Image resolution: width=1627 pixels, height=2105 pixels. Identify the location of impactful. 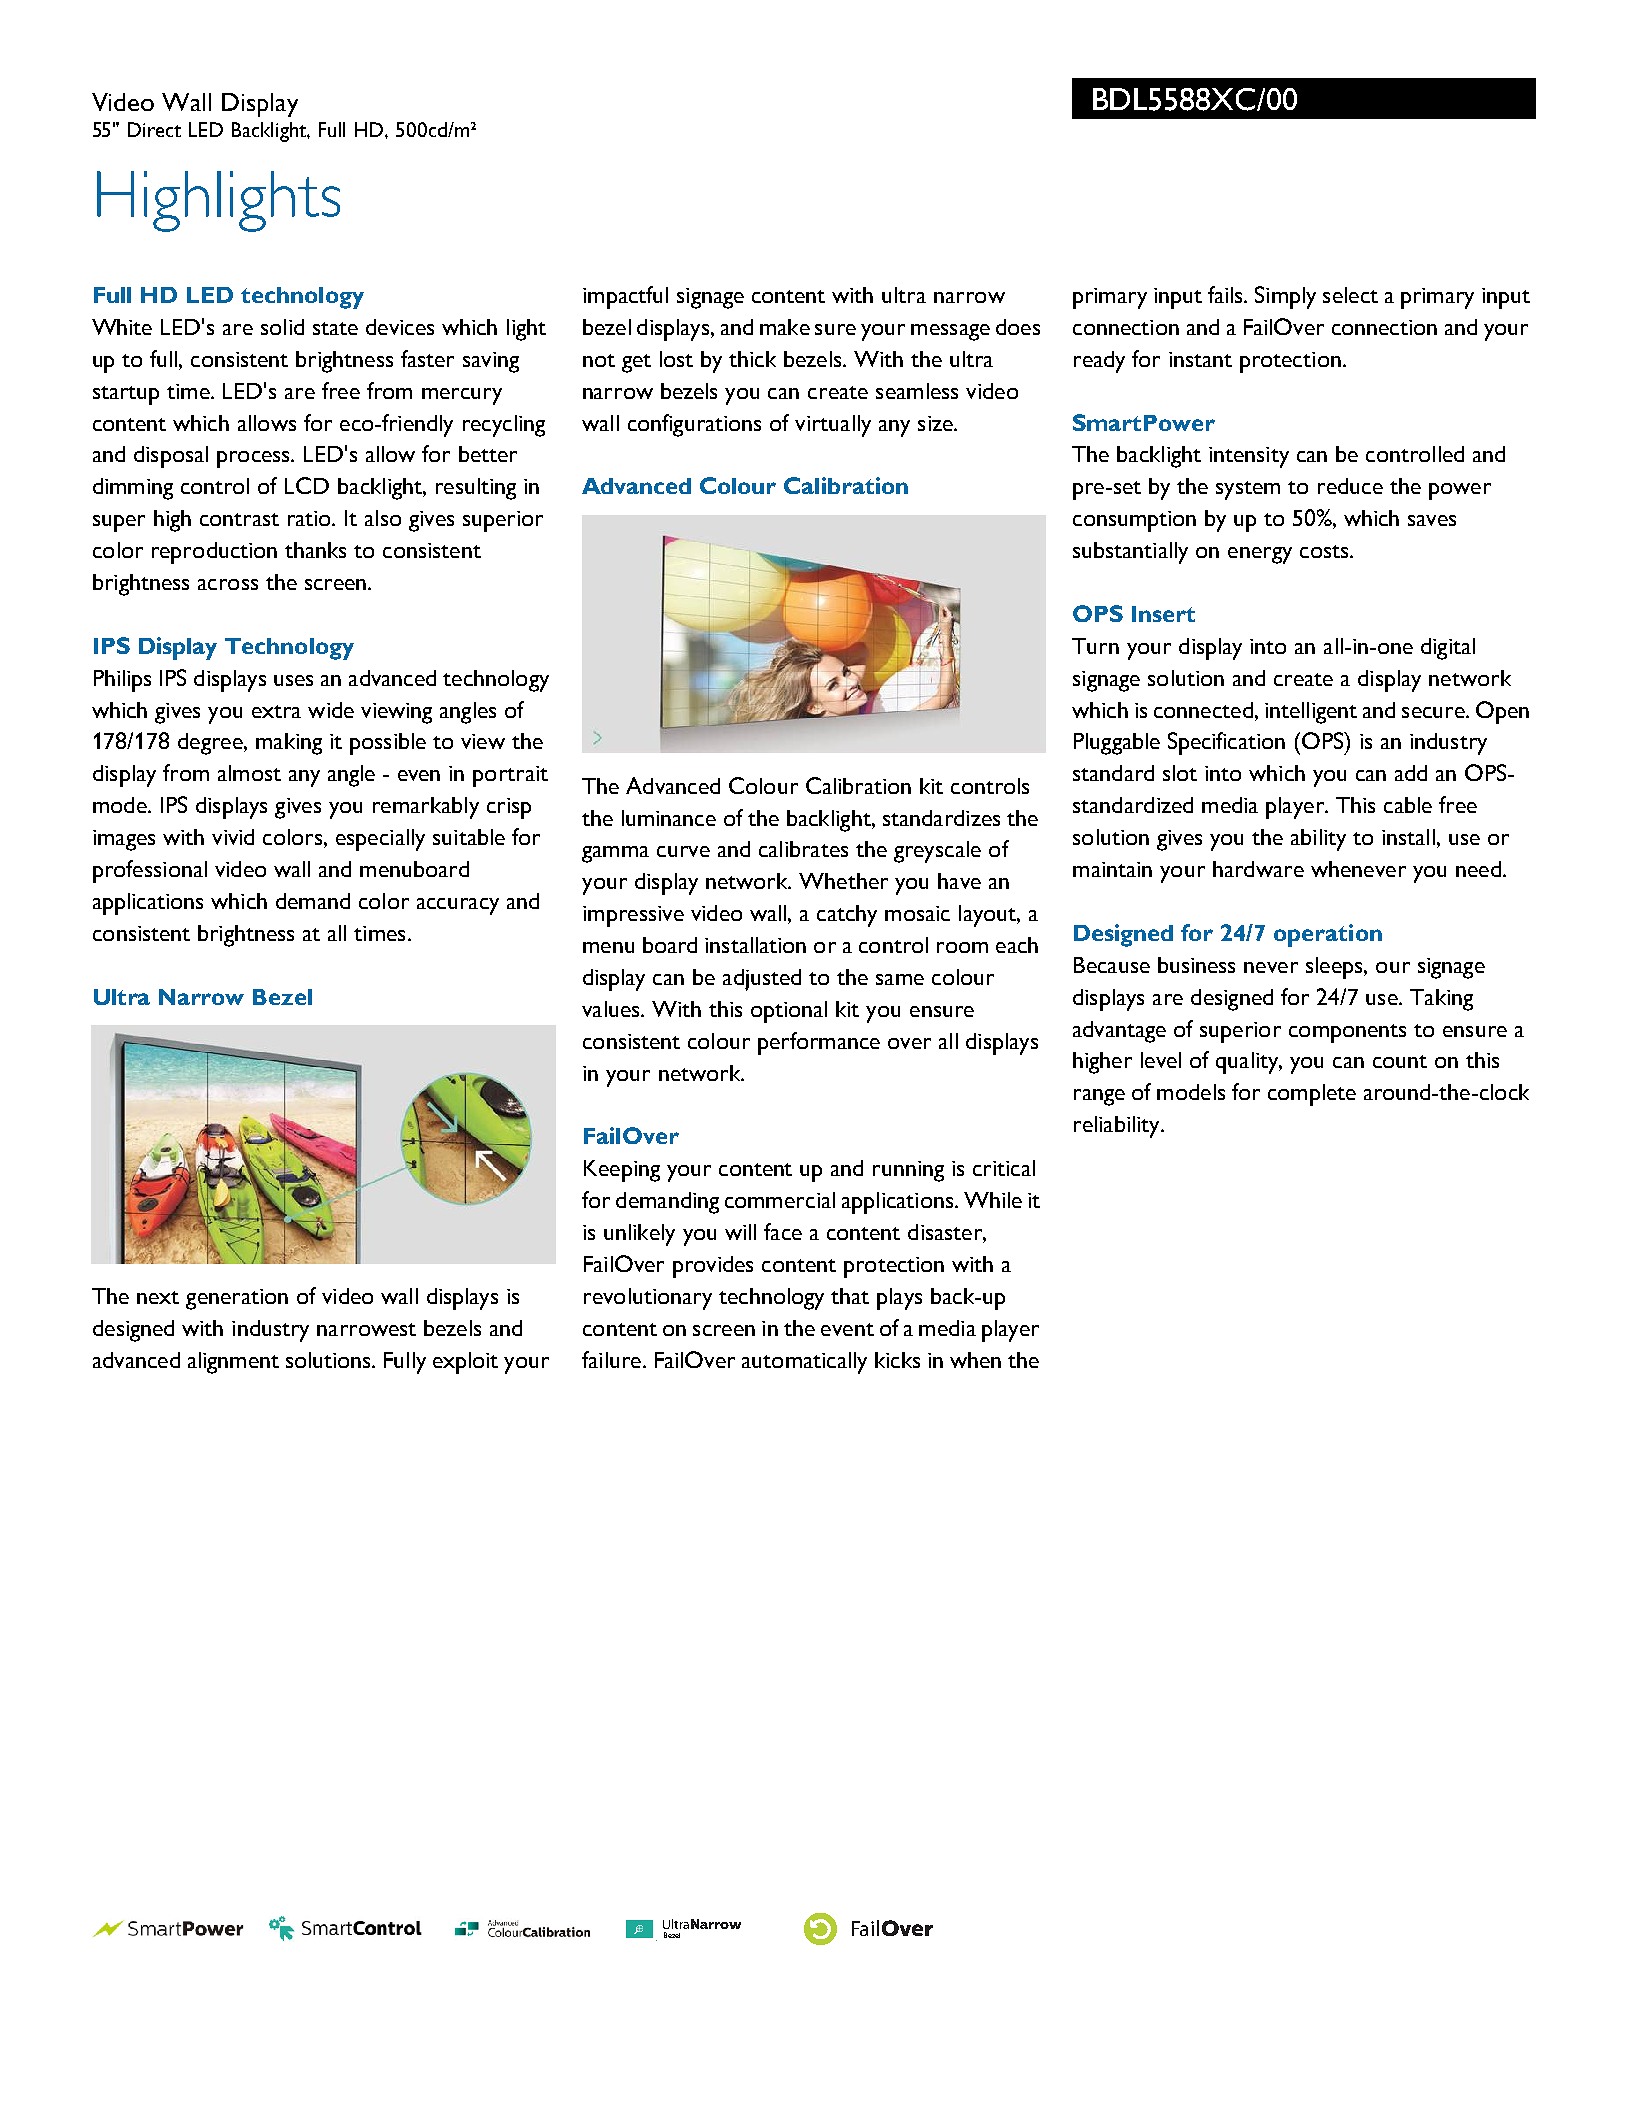
(625, 297).
